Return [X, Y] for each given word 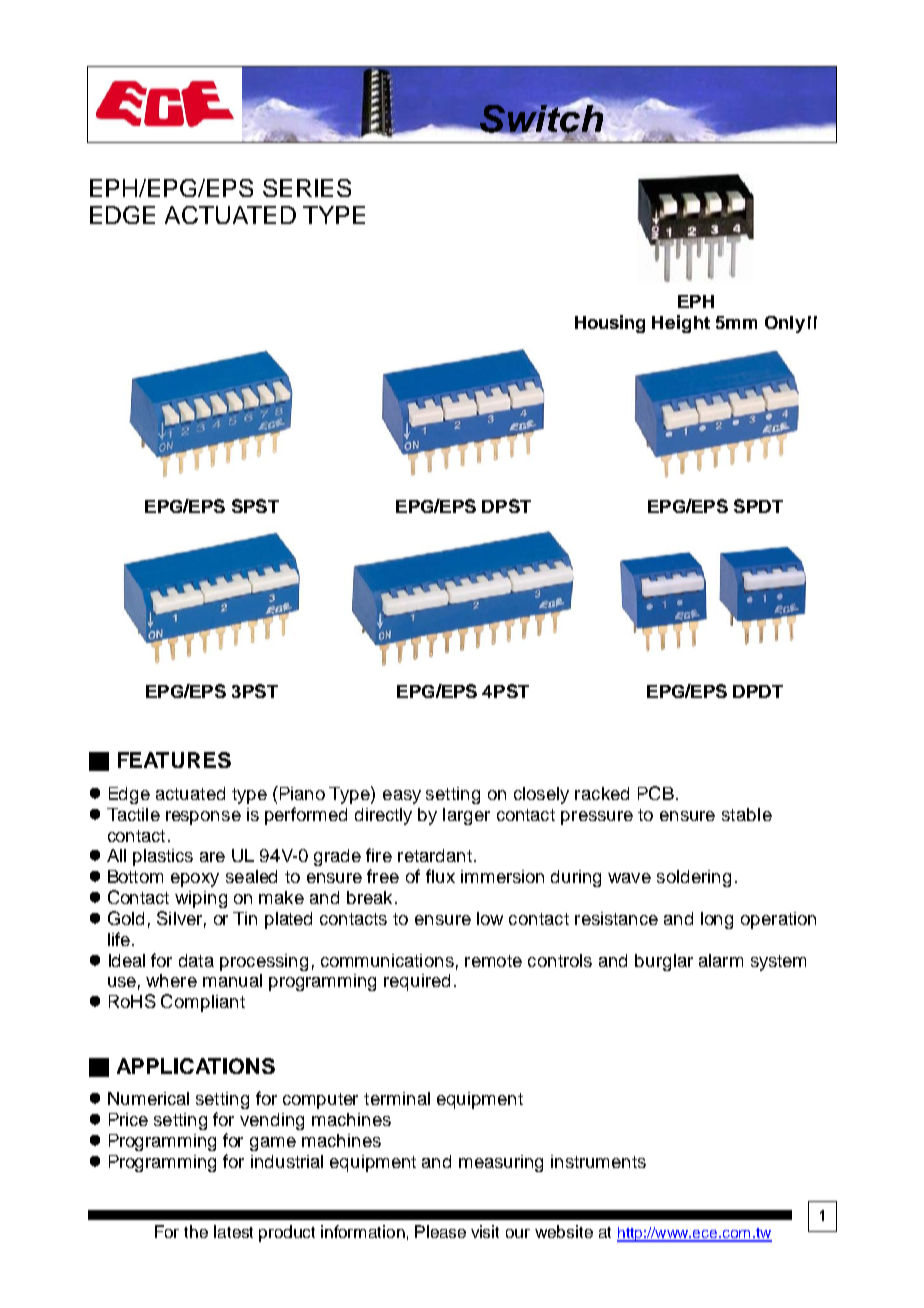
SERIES [307, 188]
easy [402, 797]
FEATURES [174, 760]
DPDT [758, 691]
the [196, 1231]
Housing [610, 324]
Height [681, 324]
